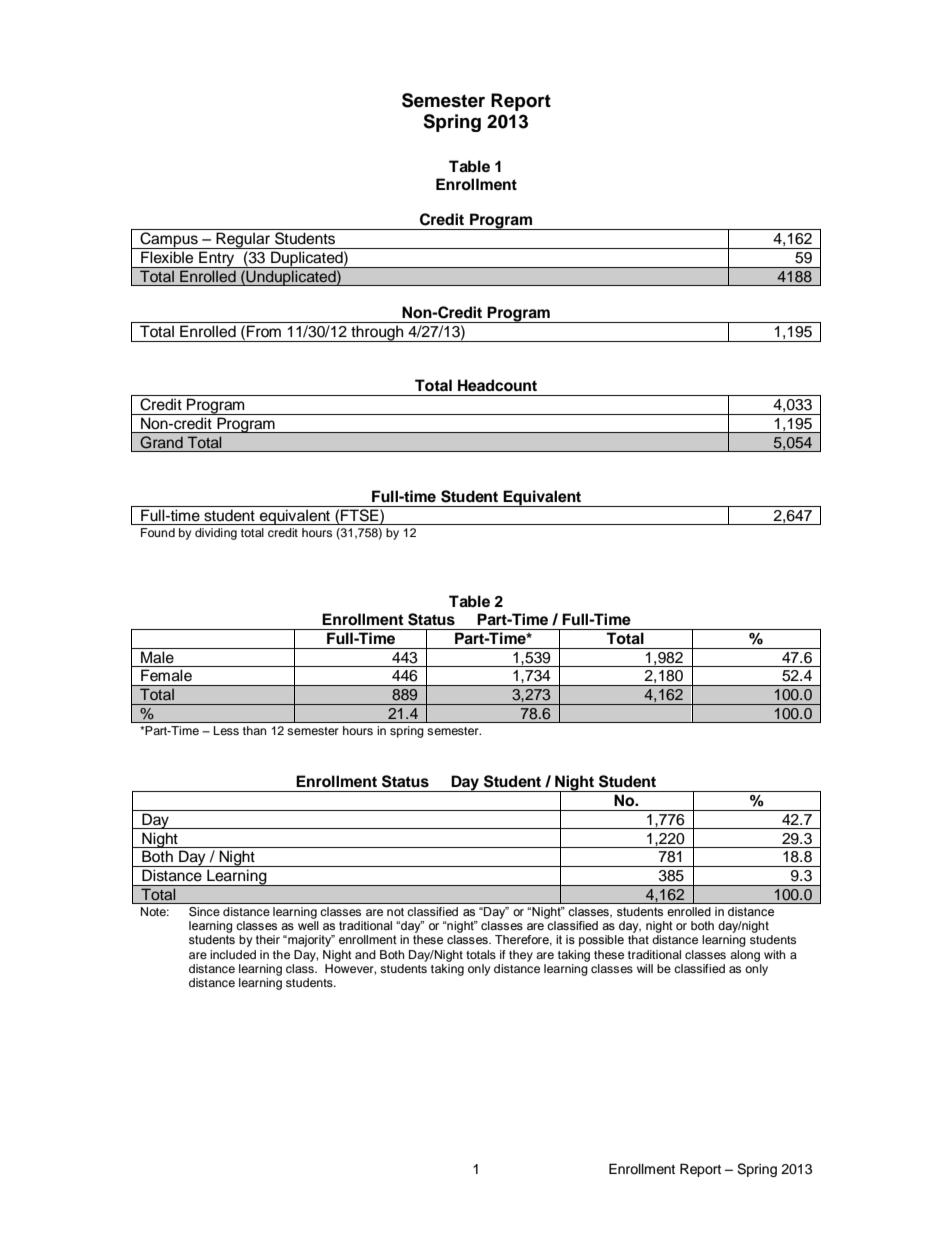  Describe the element at coordinates (216, 534) in the screenshot. I see `dividing` at that location.
